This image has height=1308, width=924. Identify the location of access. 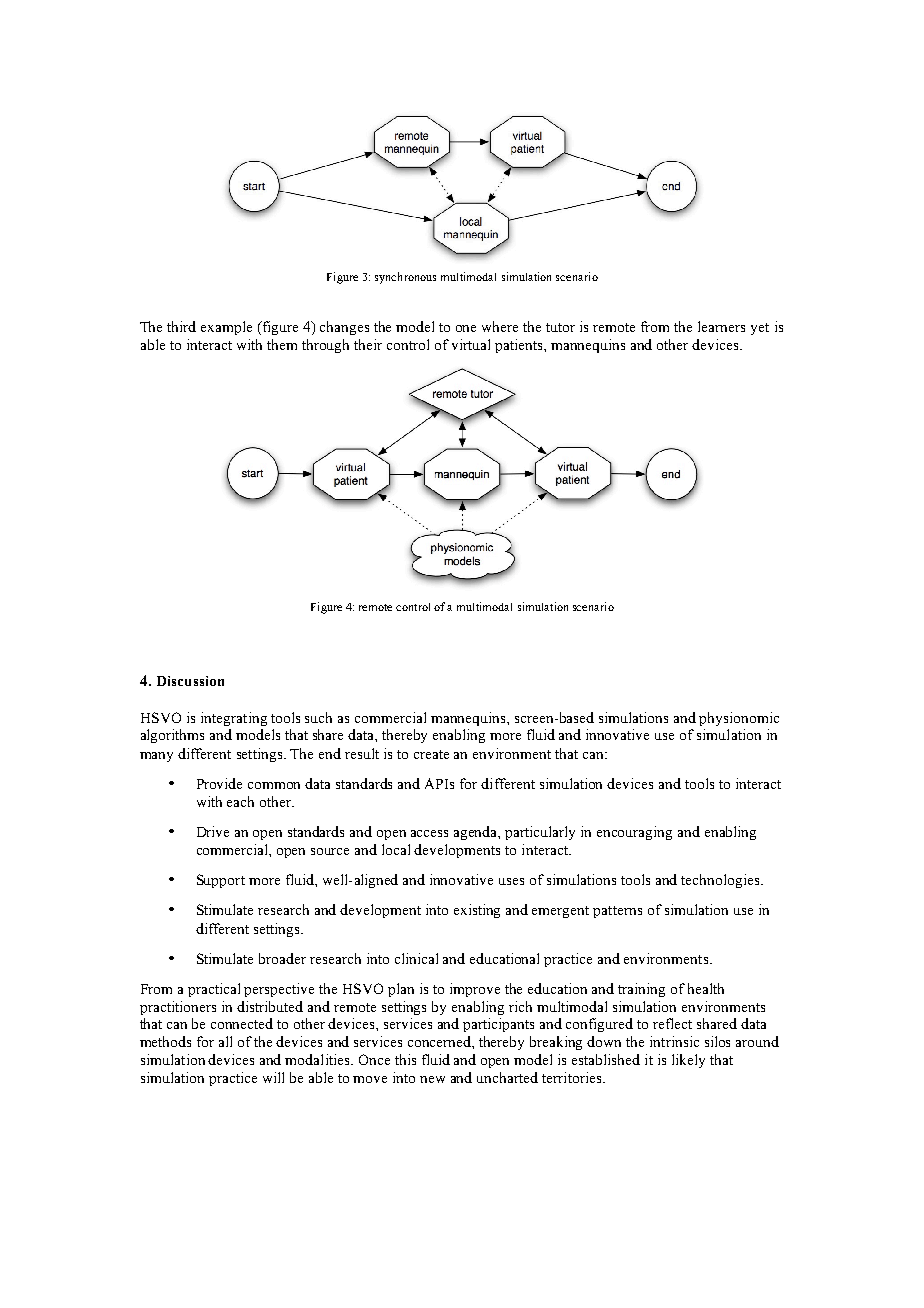
(429, 833).
